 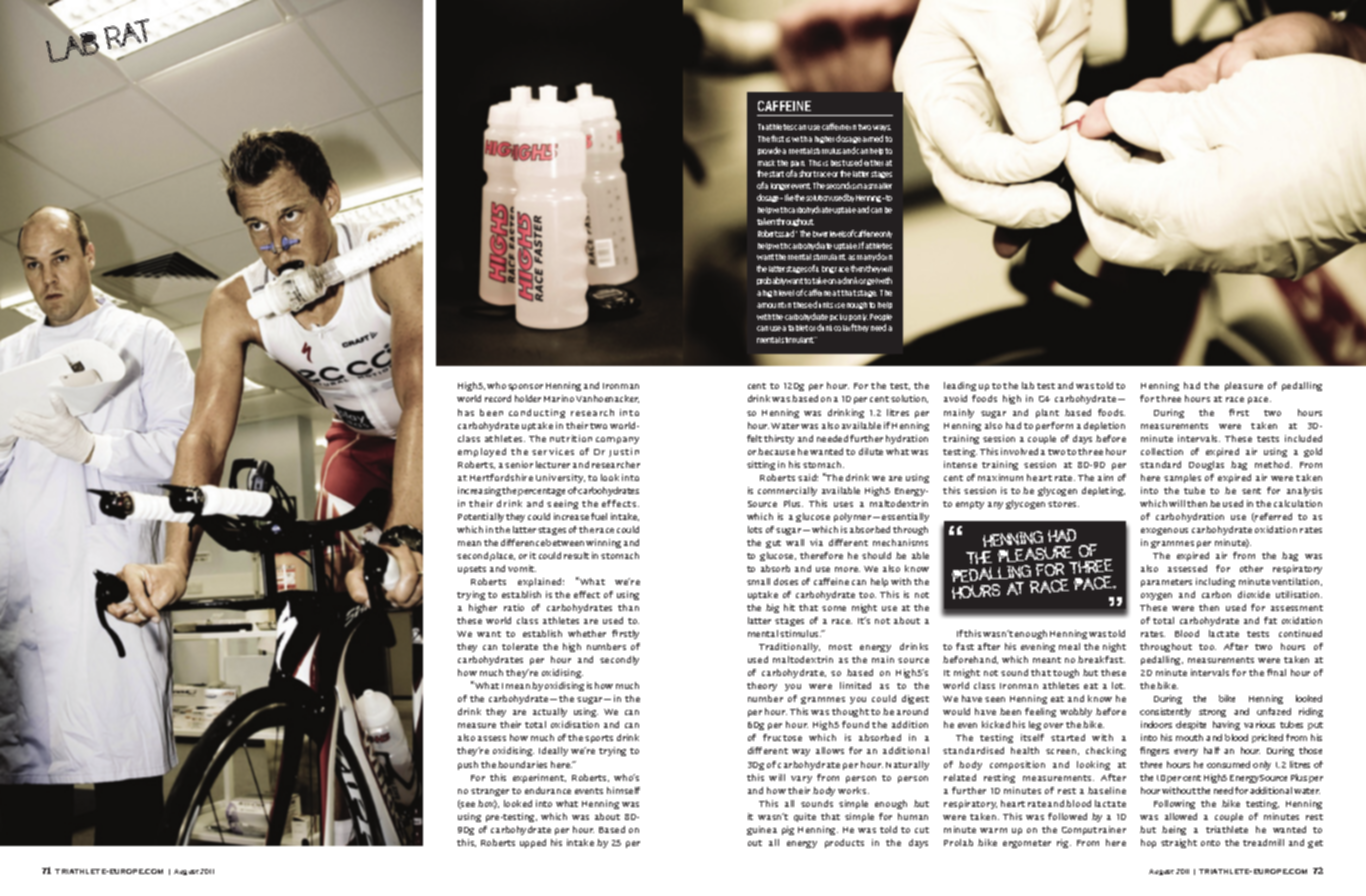 I want to click on University, so click(x=560, y=478).
